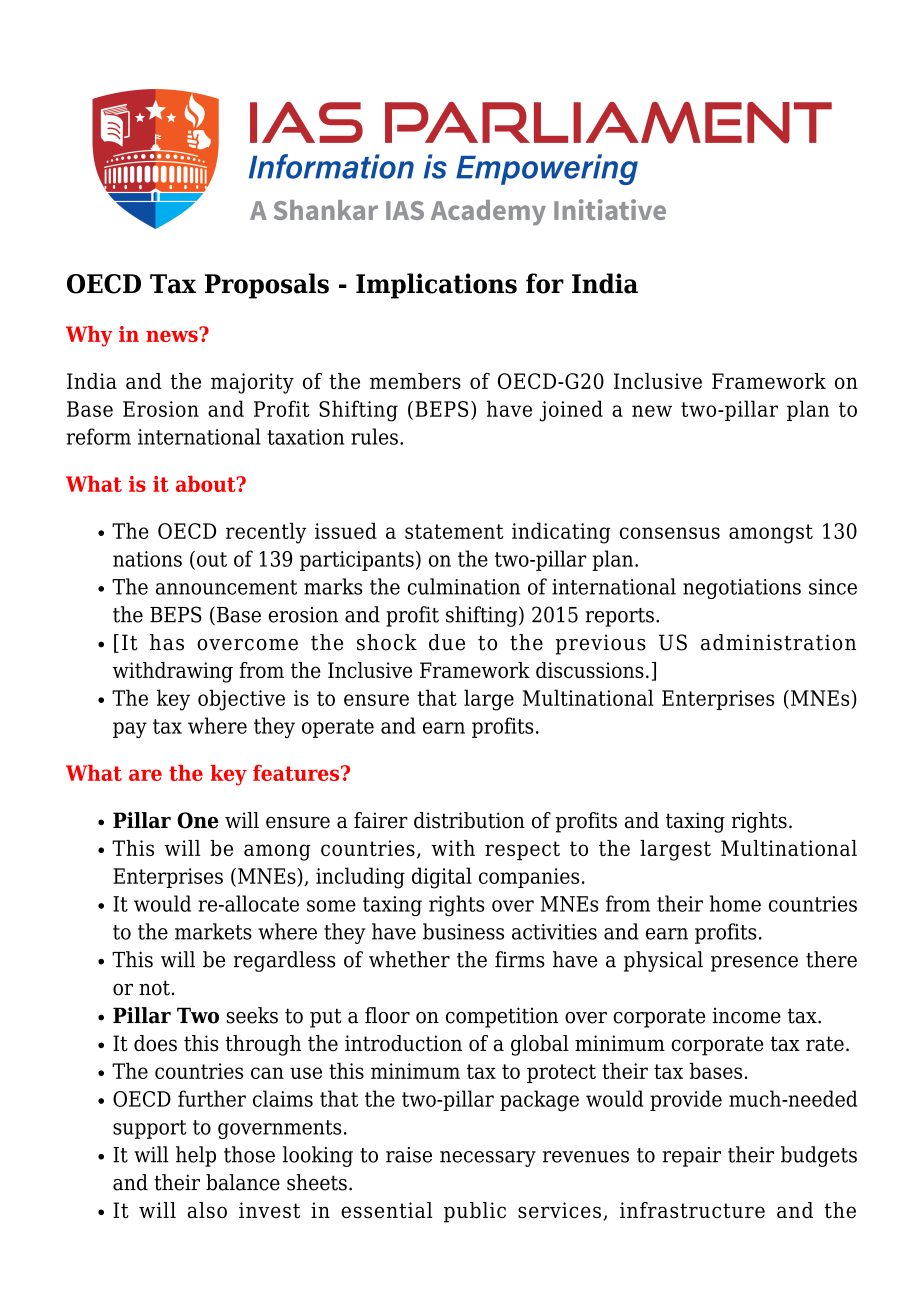 The image size is (924, 1308). Describe the element at coordinates (742, 589) in the screenshot. I see `negotiations` at that location.
